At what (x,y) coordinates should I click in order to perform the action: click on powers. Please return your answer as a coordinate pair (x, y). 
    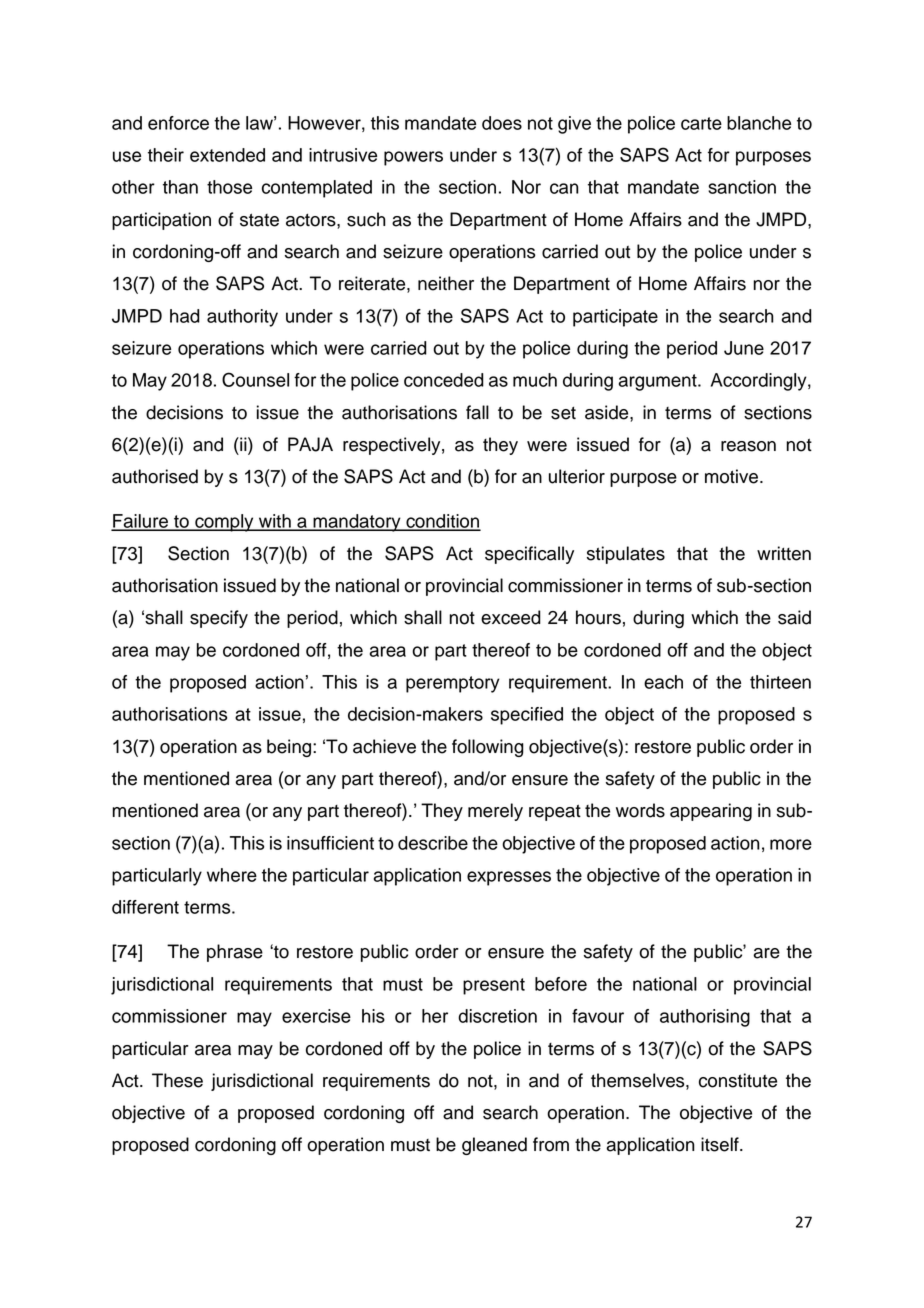
    Looking at the image, I should click on (413, 158).
